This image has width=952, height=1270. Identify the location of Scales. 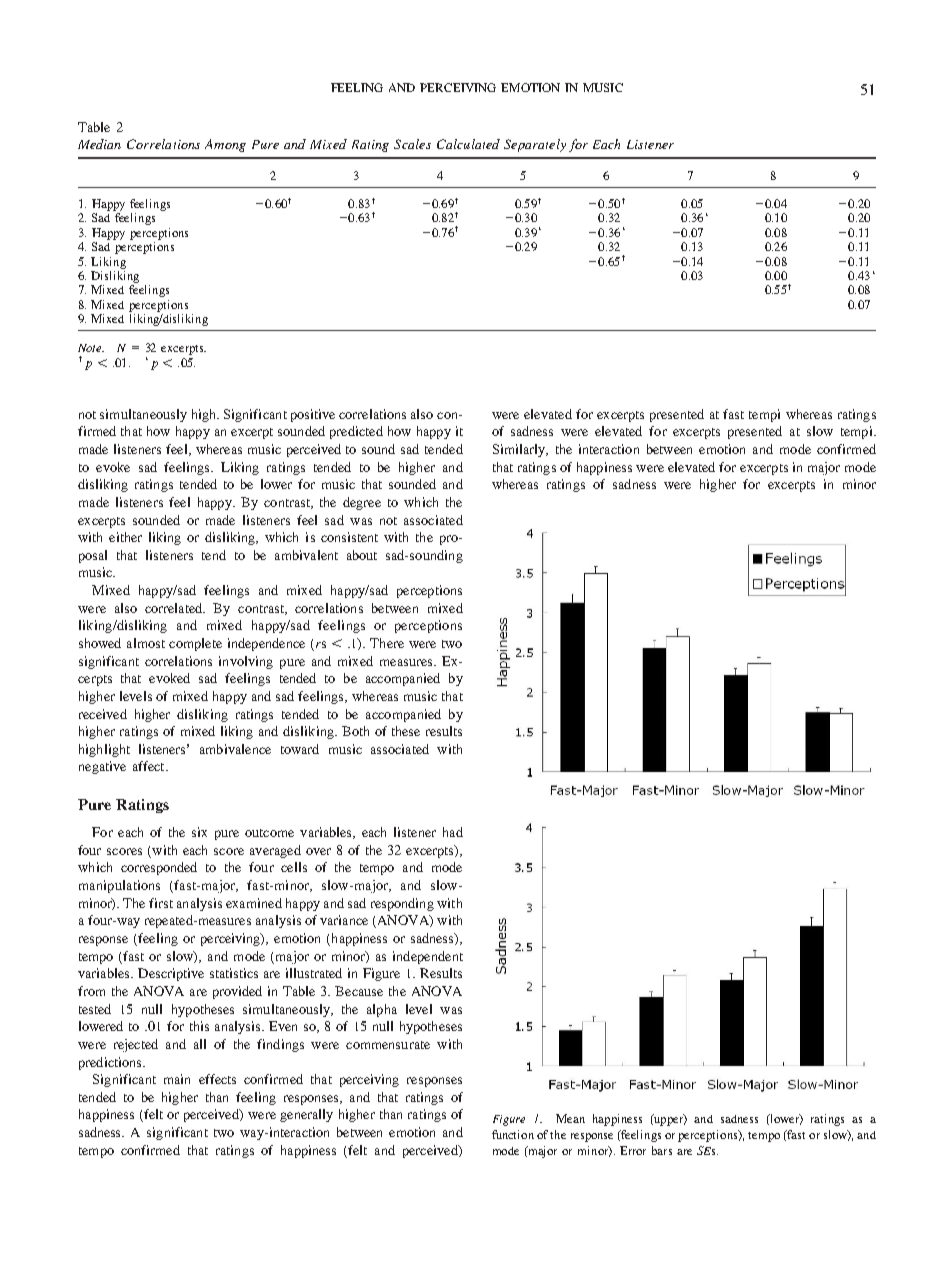
(412, 144).
